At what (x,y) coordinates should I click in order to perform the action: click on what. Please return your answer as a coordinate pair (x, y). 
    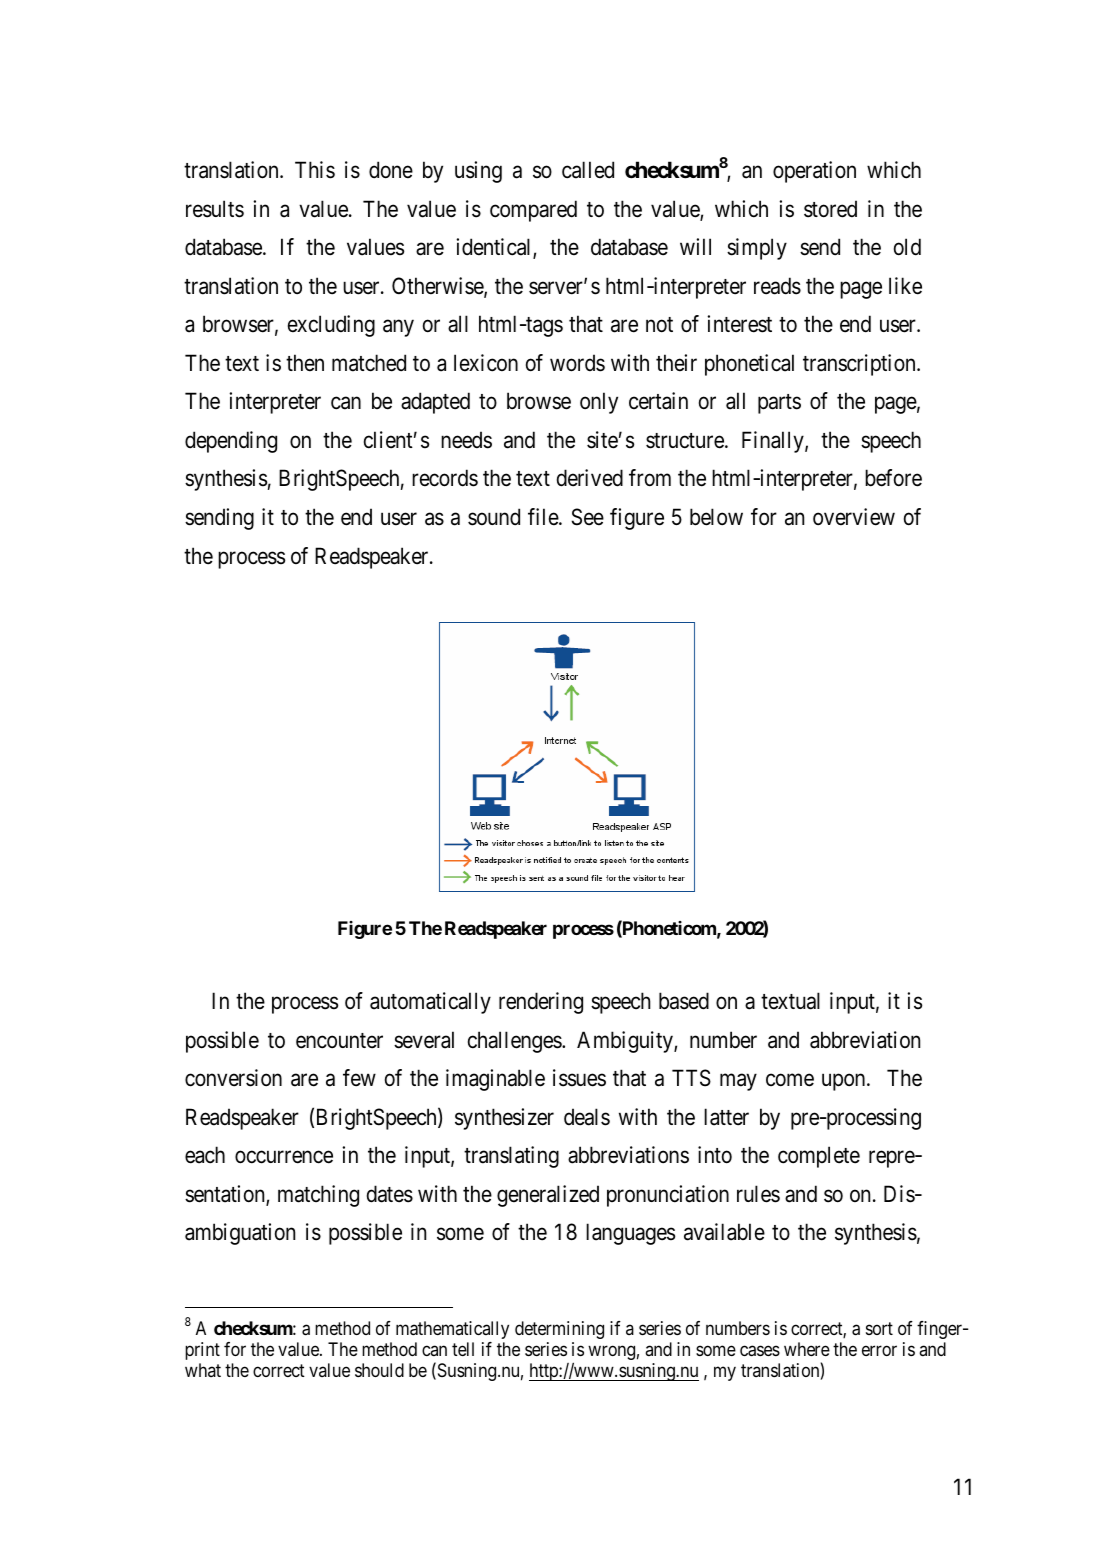
    Looking at the image, I should click on (203, 1370).
